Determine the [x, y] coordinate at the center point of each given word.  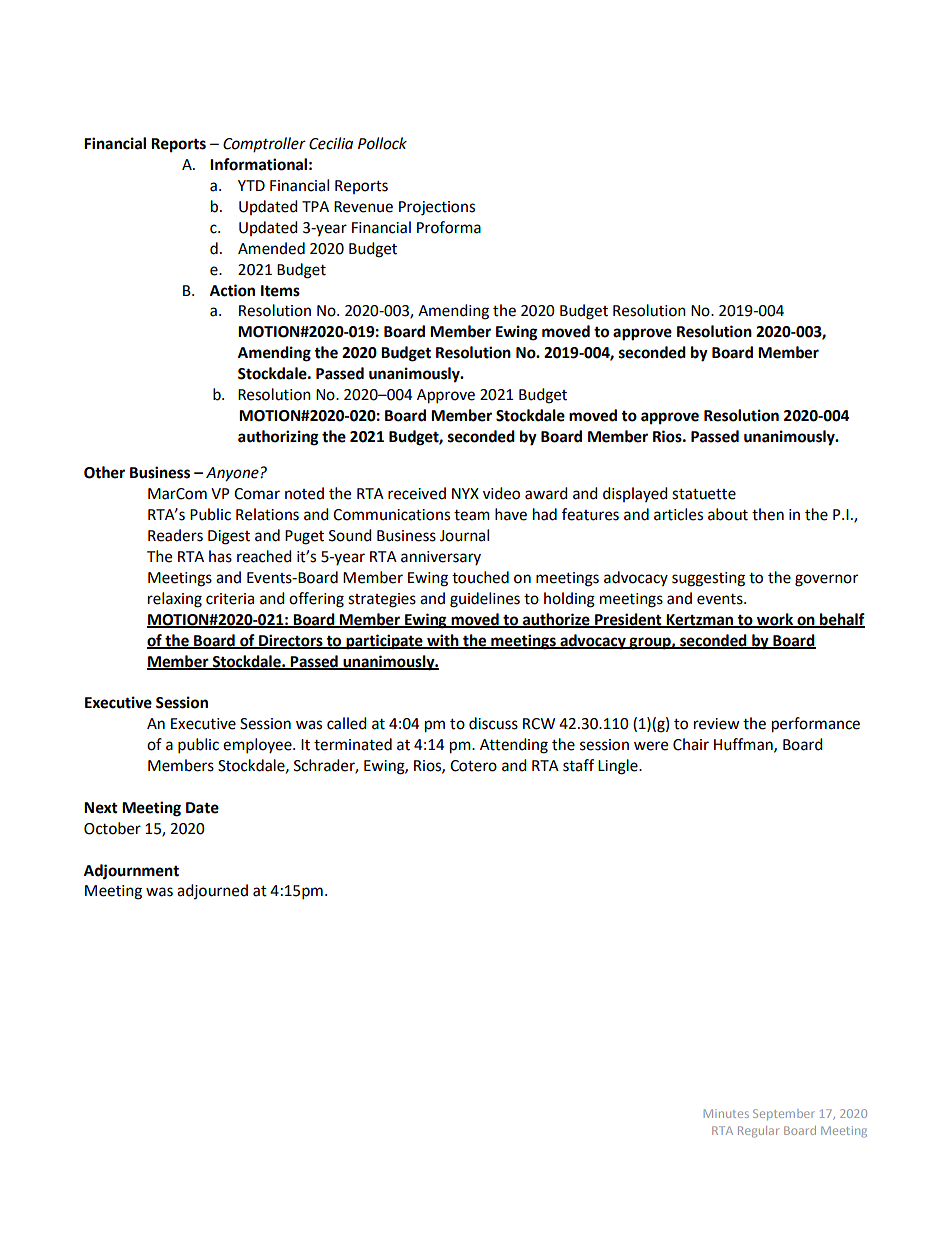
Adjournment [131, 872]
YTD [251, 185]
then [768, 514]
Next [101, 808]
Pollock [382, 143]
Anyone [233, 474]
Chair [691, 744]
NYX [465, 493]
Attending [514, 746]
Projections [437, 208]
